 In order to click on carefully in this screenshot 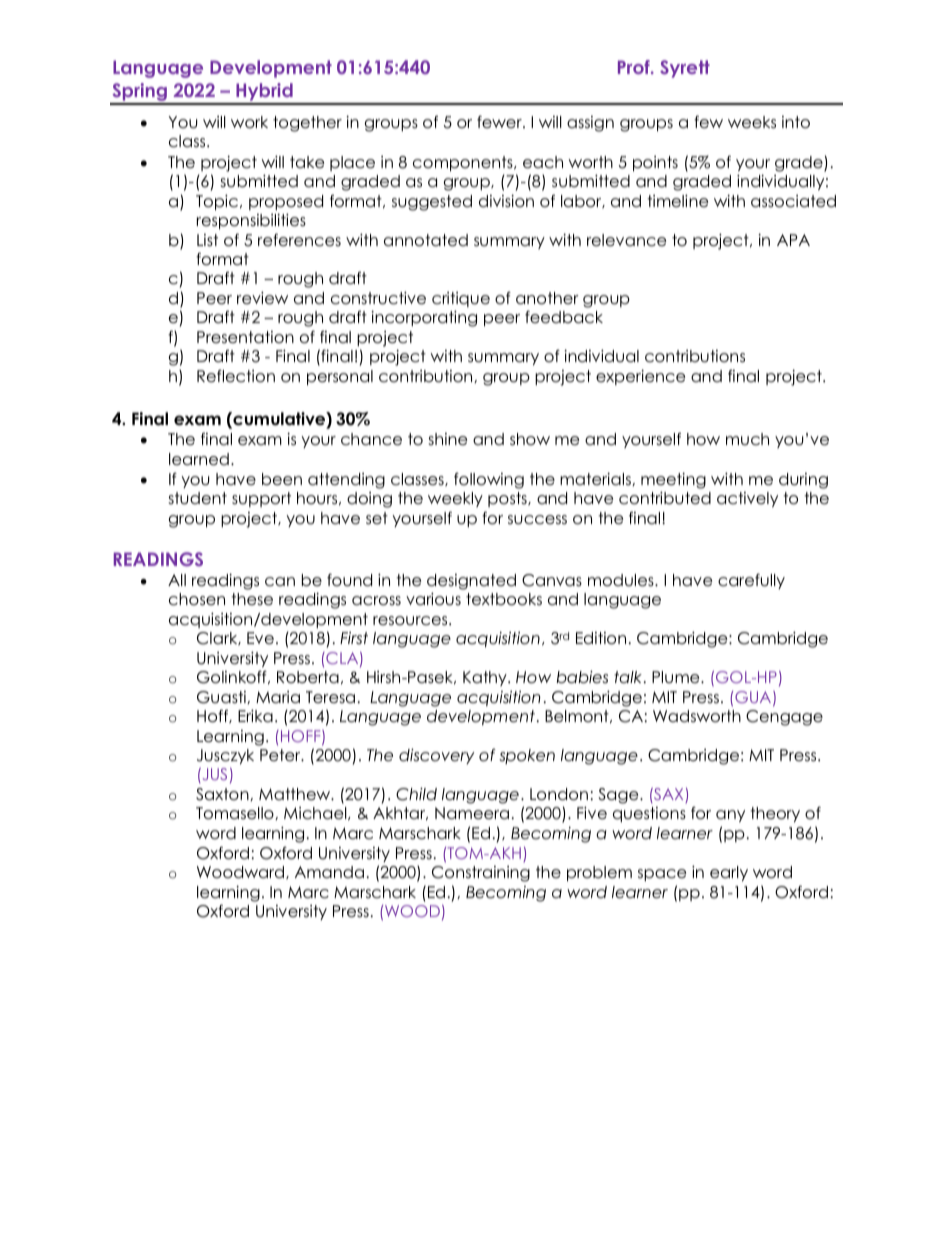, I will do `click(751, 581)`.
